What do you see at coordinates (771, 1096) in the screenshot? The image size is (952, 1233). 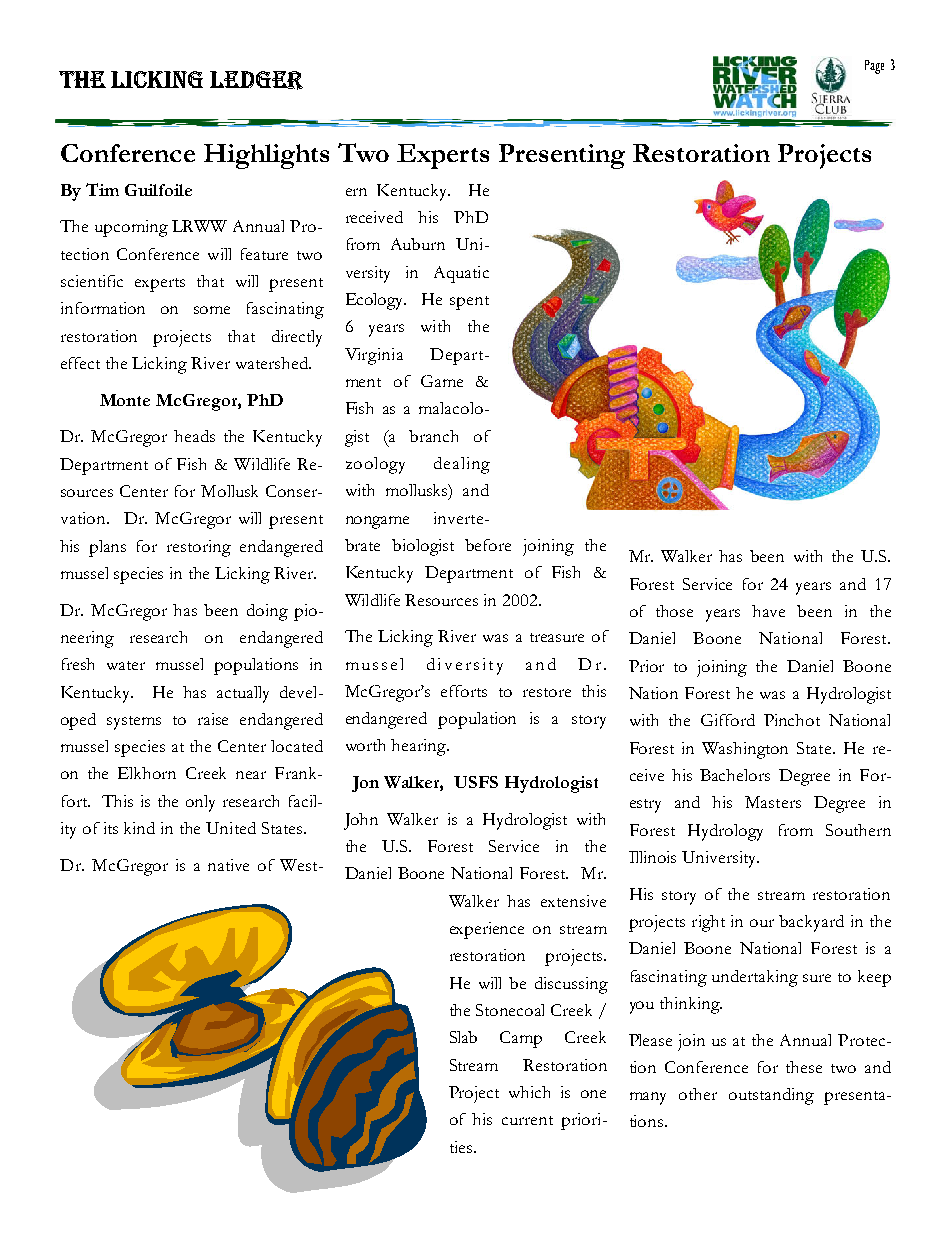 I see `outstanding` at bounding box center [771, 1096].
